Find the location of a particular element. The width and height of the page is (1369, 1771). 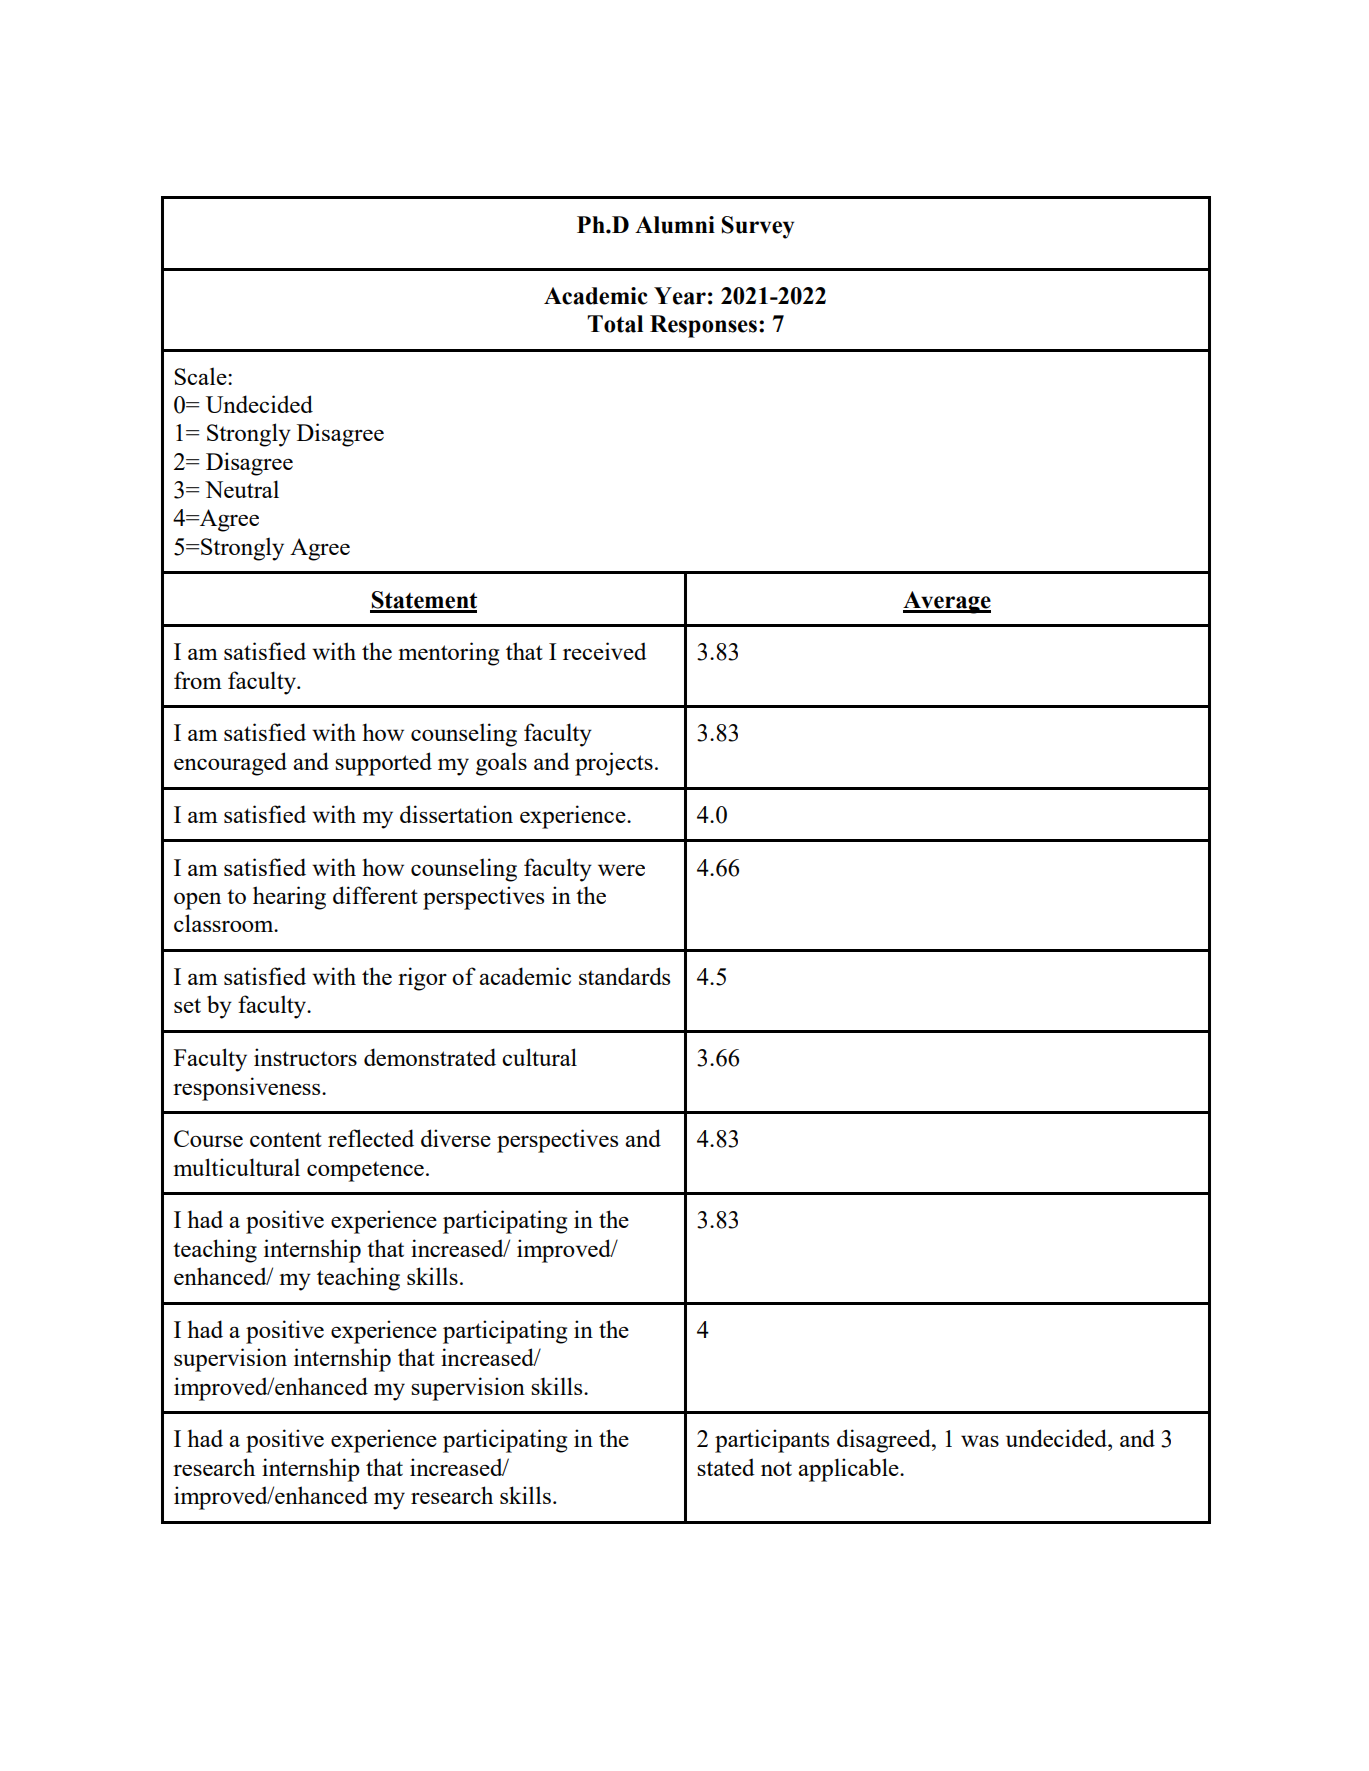

Survey is located at coordinates (758, 227).
